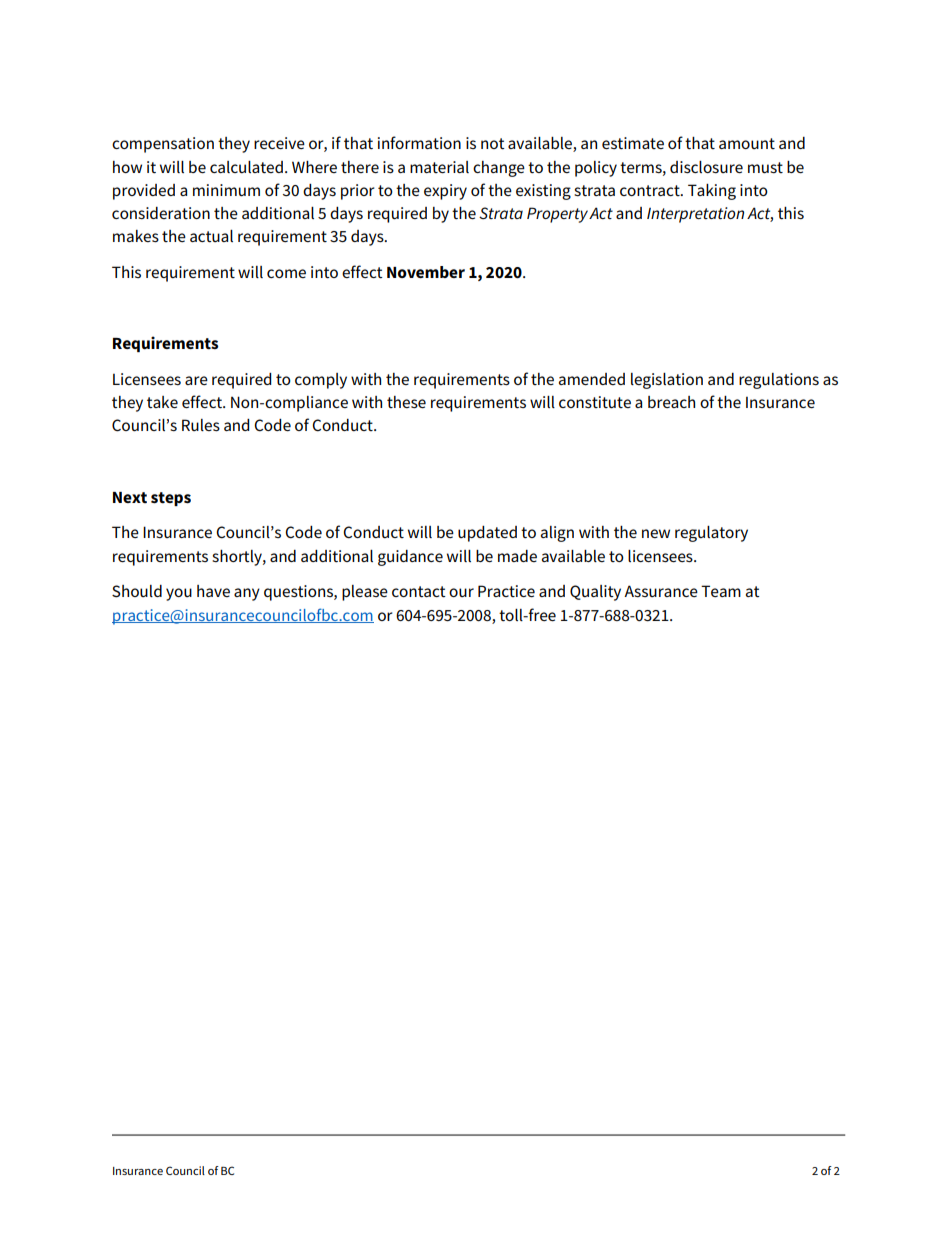  I want to click on steps, so click(171, 499).
